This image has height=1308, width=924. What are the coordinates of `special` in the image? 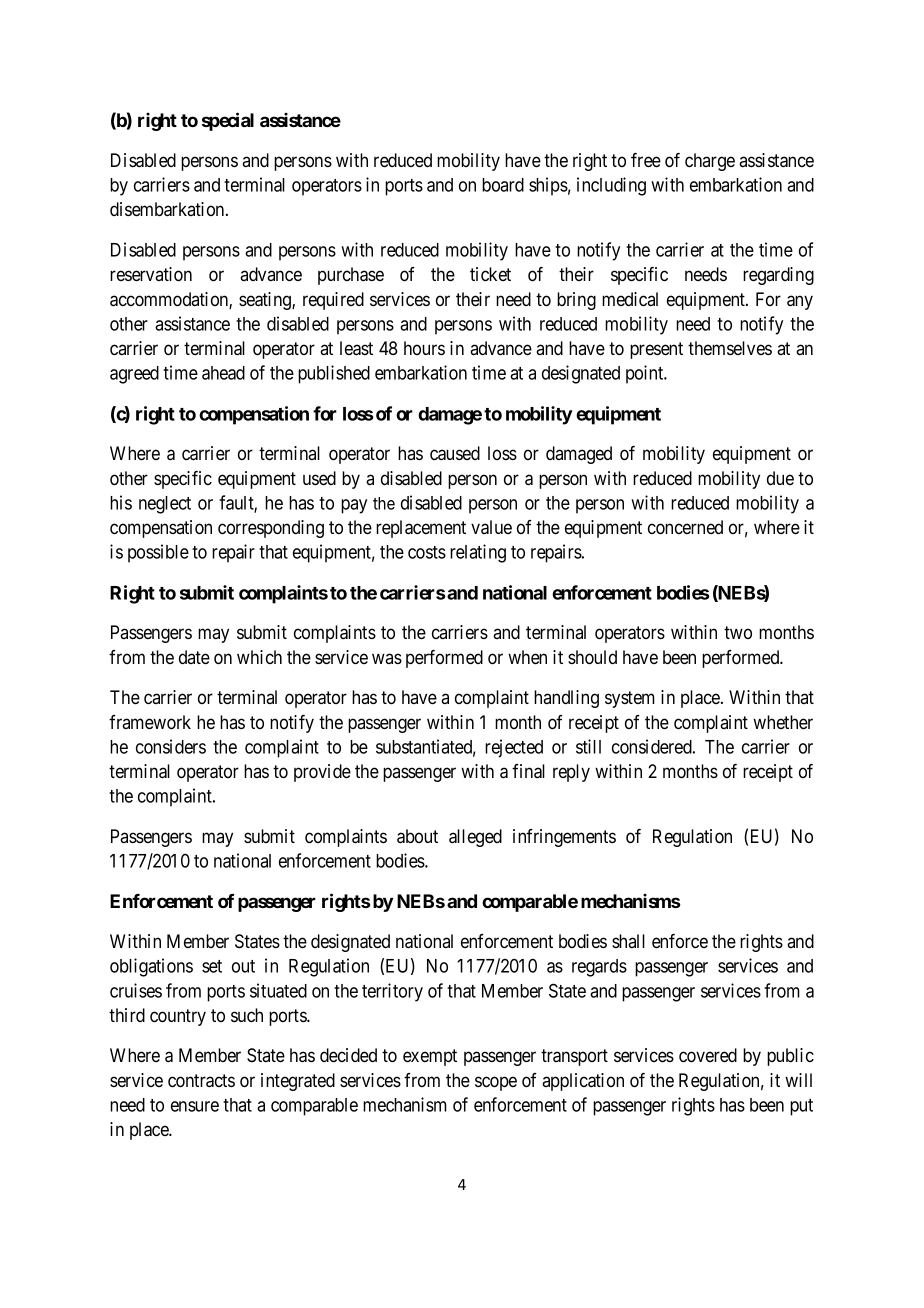 It's located at (228, 121).
